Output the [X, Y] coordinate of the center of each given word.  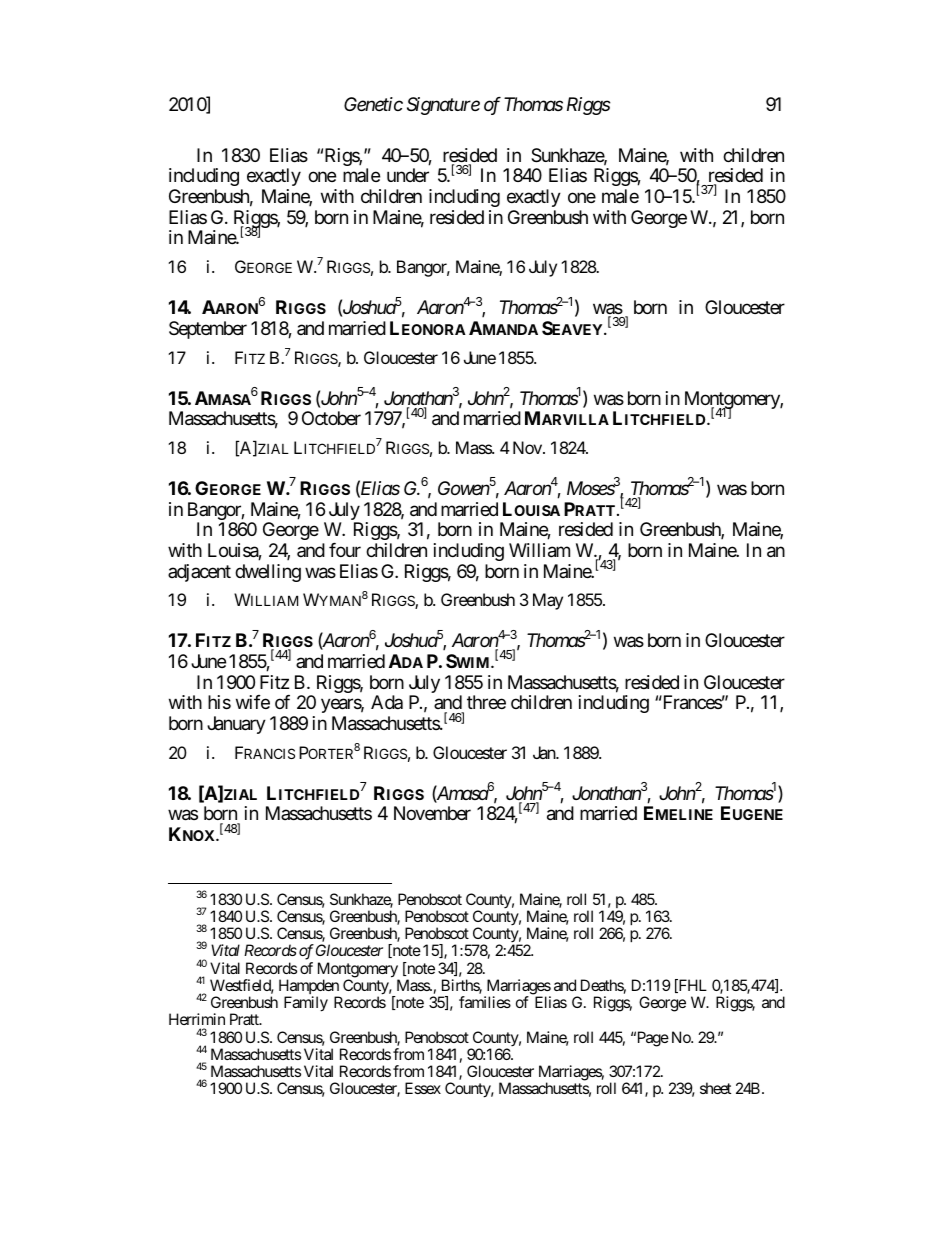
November [432, 813]
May [548, 601]
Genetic [373, 104]
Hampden [309, 988]
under [408, 175]
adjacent [199, 573]
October [331, 418]
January [236, 725]
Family [306, 1004]
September [208, 330]
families [485, 1002]
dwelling [268, 573]
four [345, 550]
